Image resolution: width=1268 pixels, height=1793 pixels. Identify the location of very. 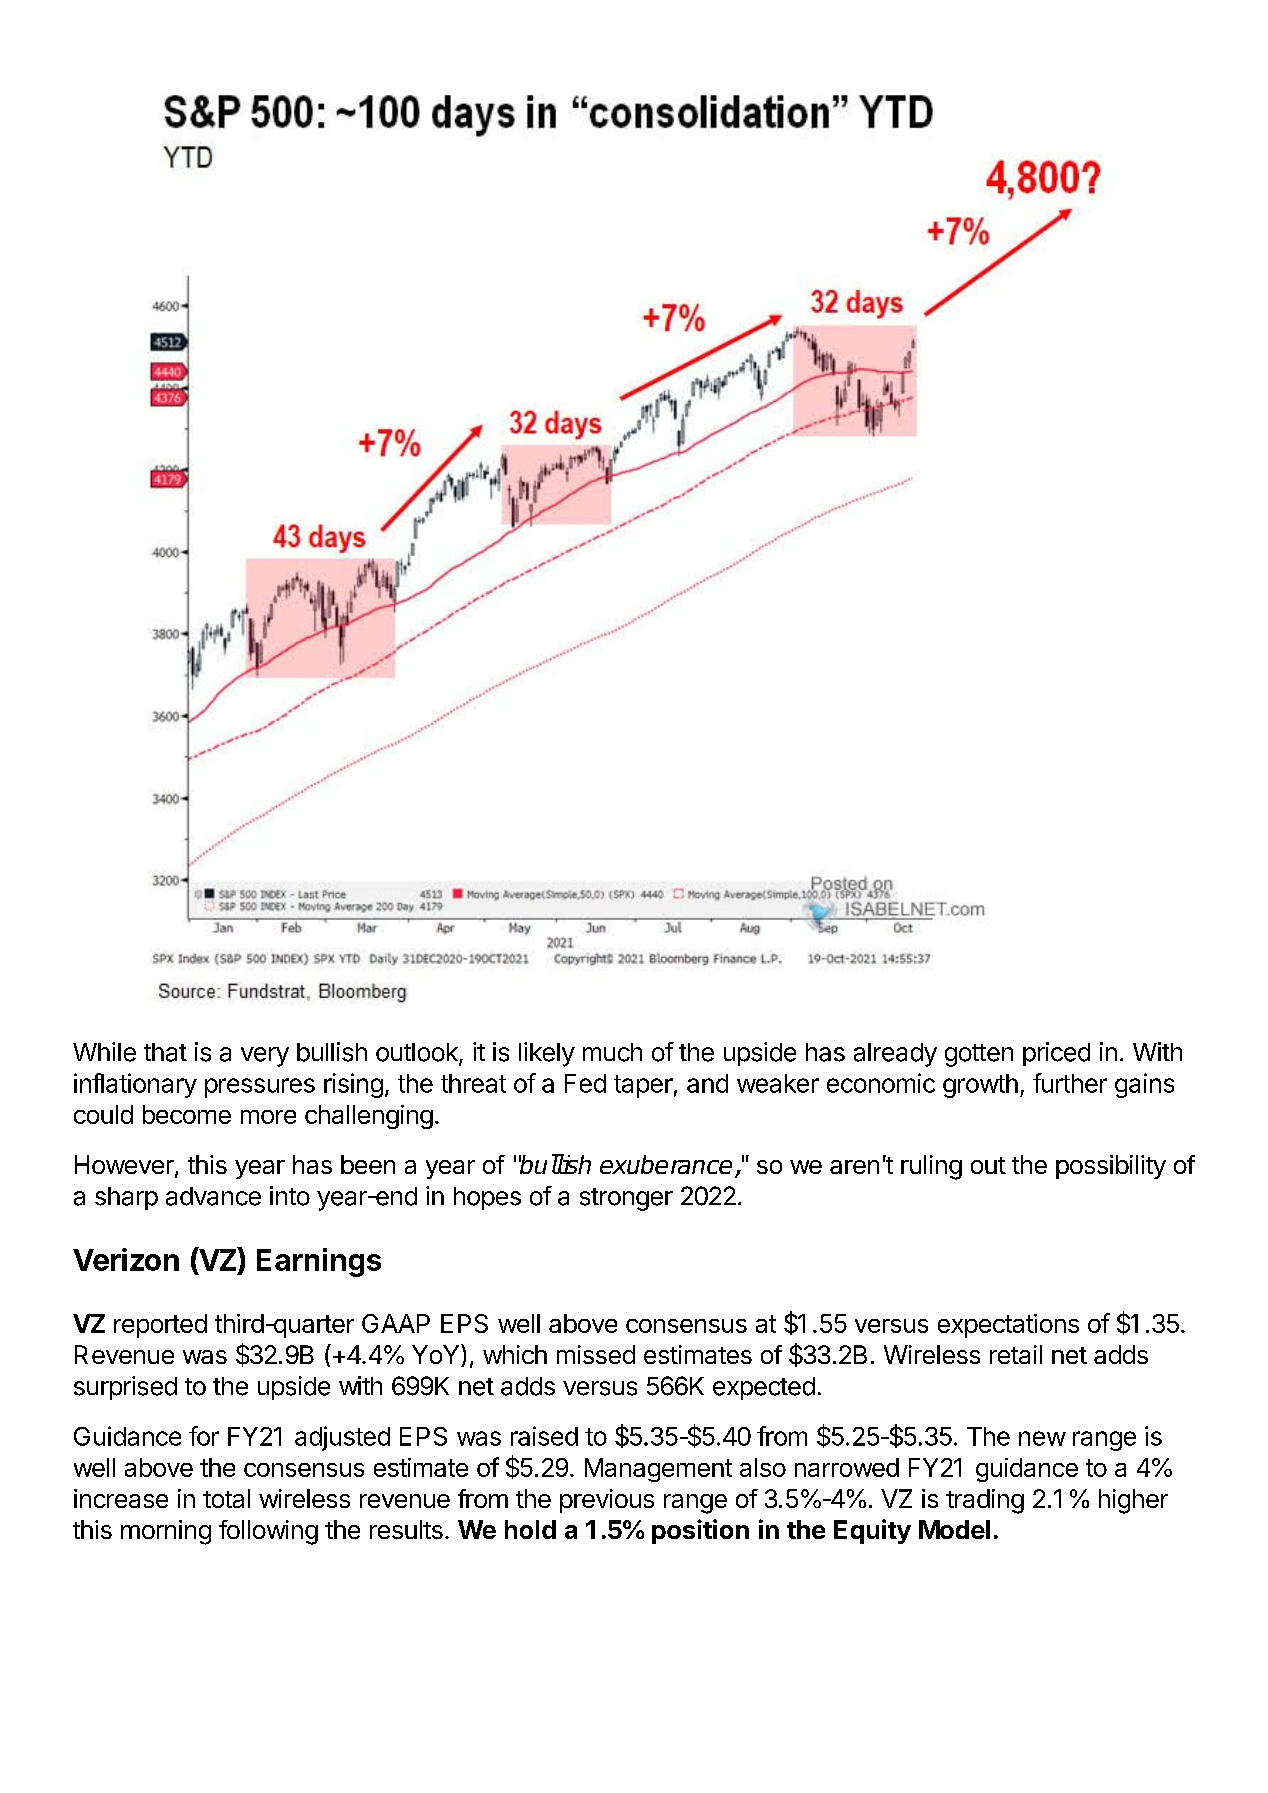
(265, 1057).
